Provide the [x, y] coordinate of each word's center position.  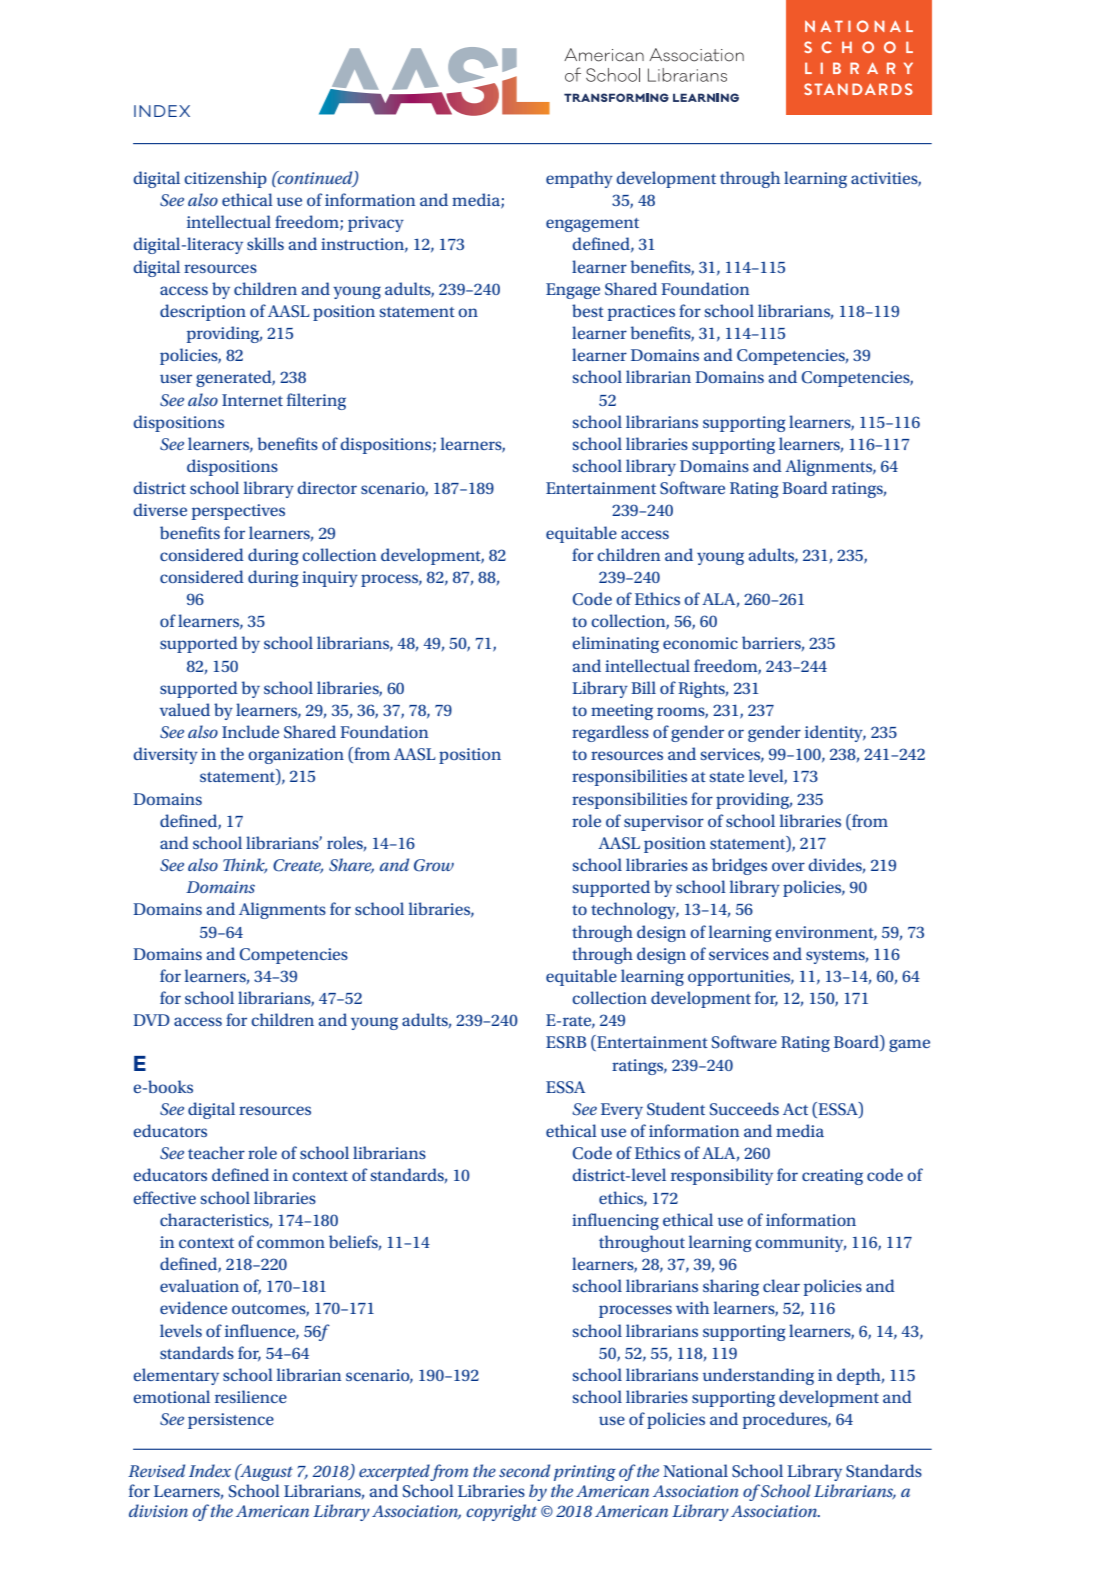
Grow [434, 865]
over [788, 866]
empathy [579, 179]
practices [641, 313]
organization [296, 756]
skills [265, 243]
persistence [231, 1421]
